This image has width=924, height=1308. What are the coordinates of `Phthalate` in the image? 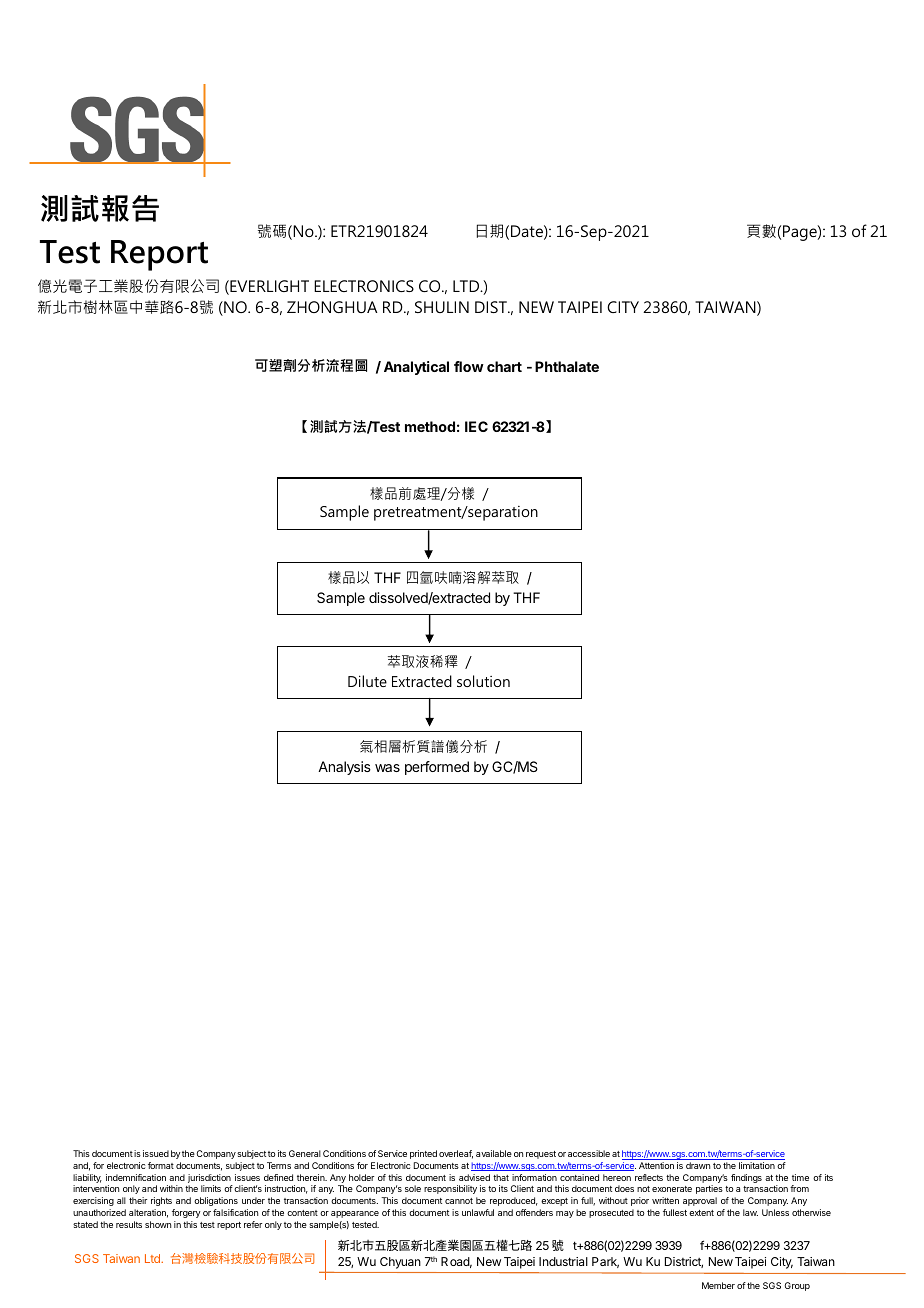 It's located at (567, 366).
